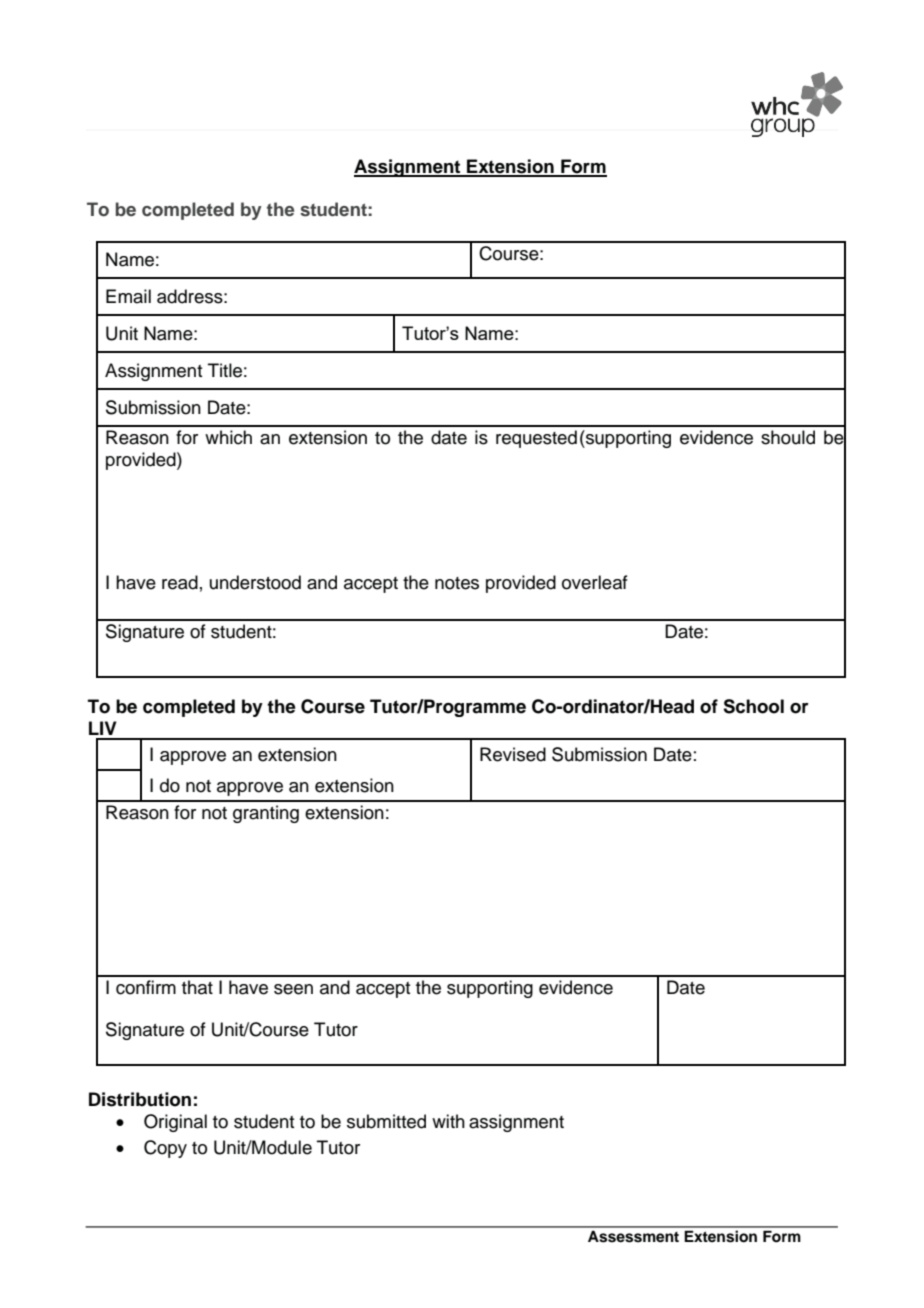 Image resolution: width=924 pixels, height=1308 pixels. What do you see at coordinates (175, 1123) in the screenshot?
I see `Original` at bounding box center [175, 1123].
